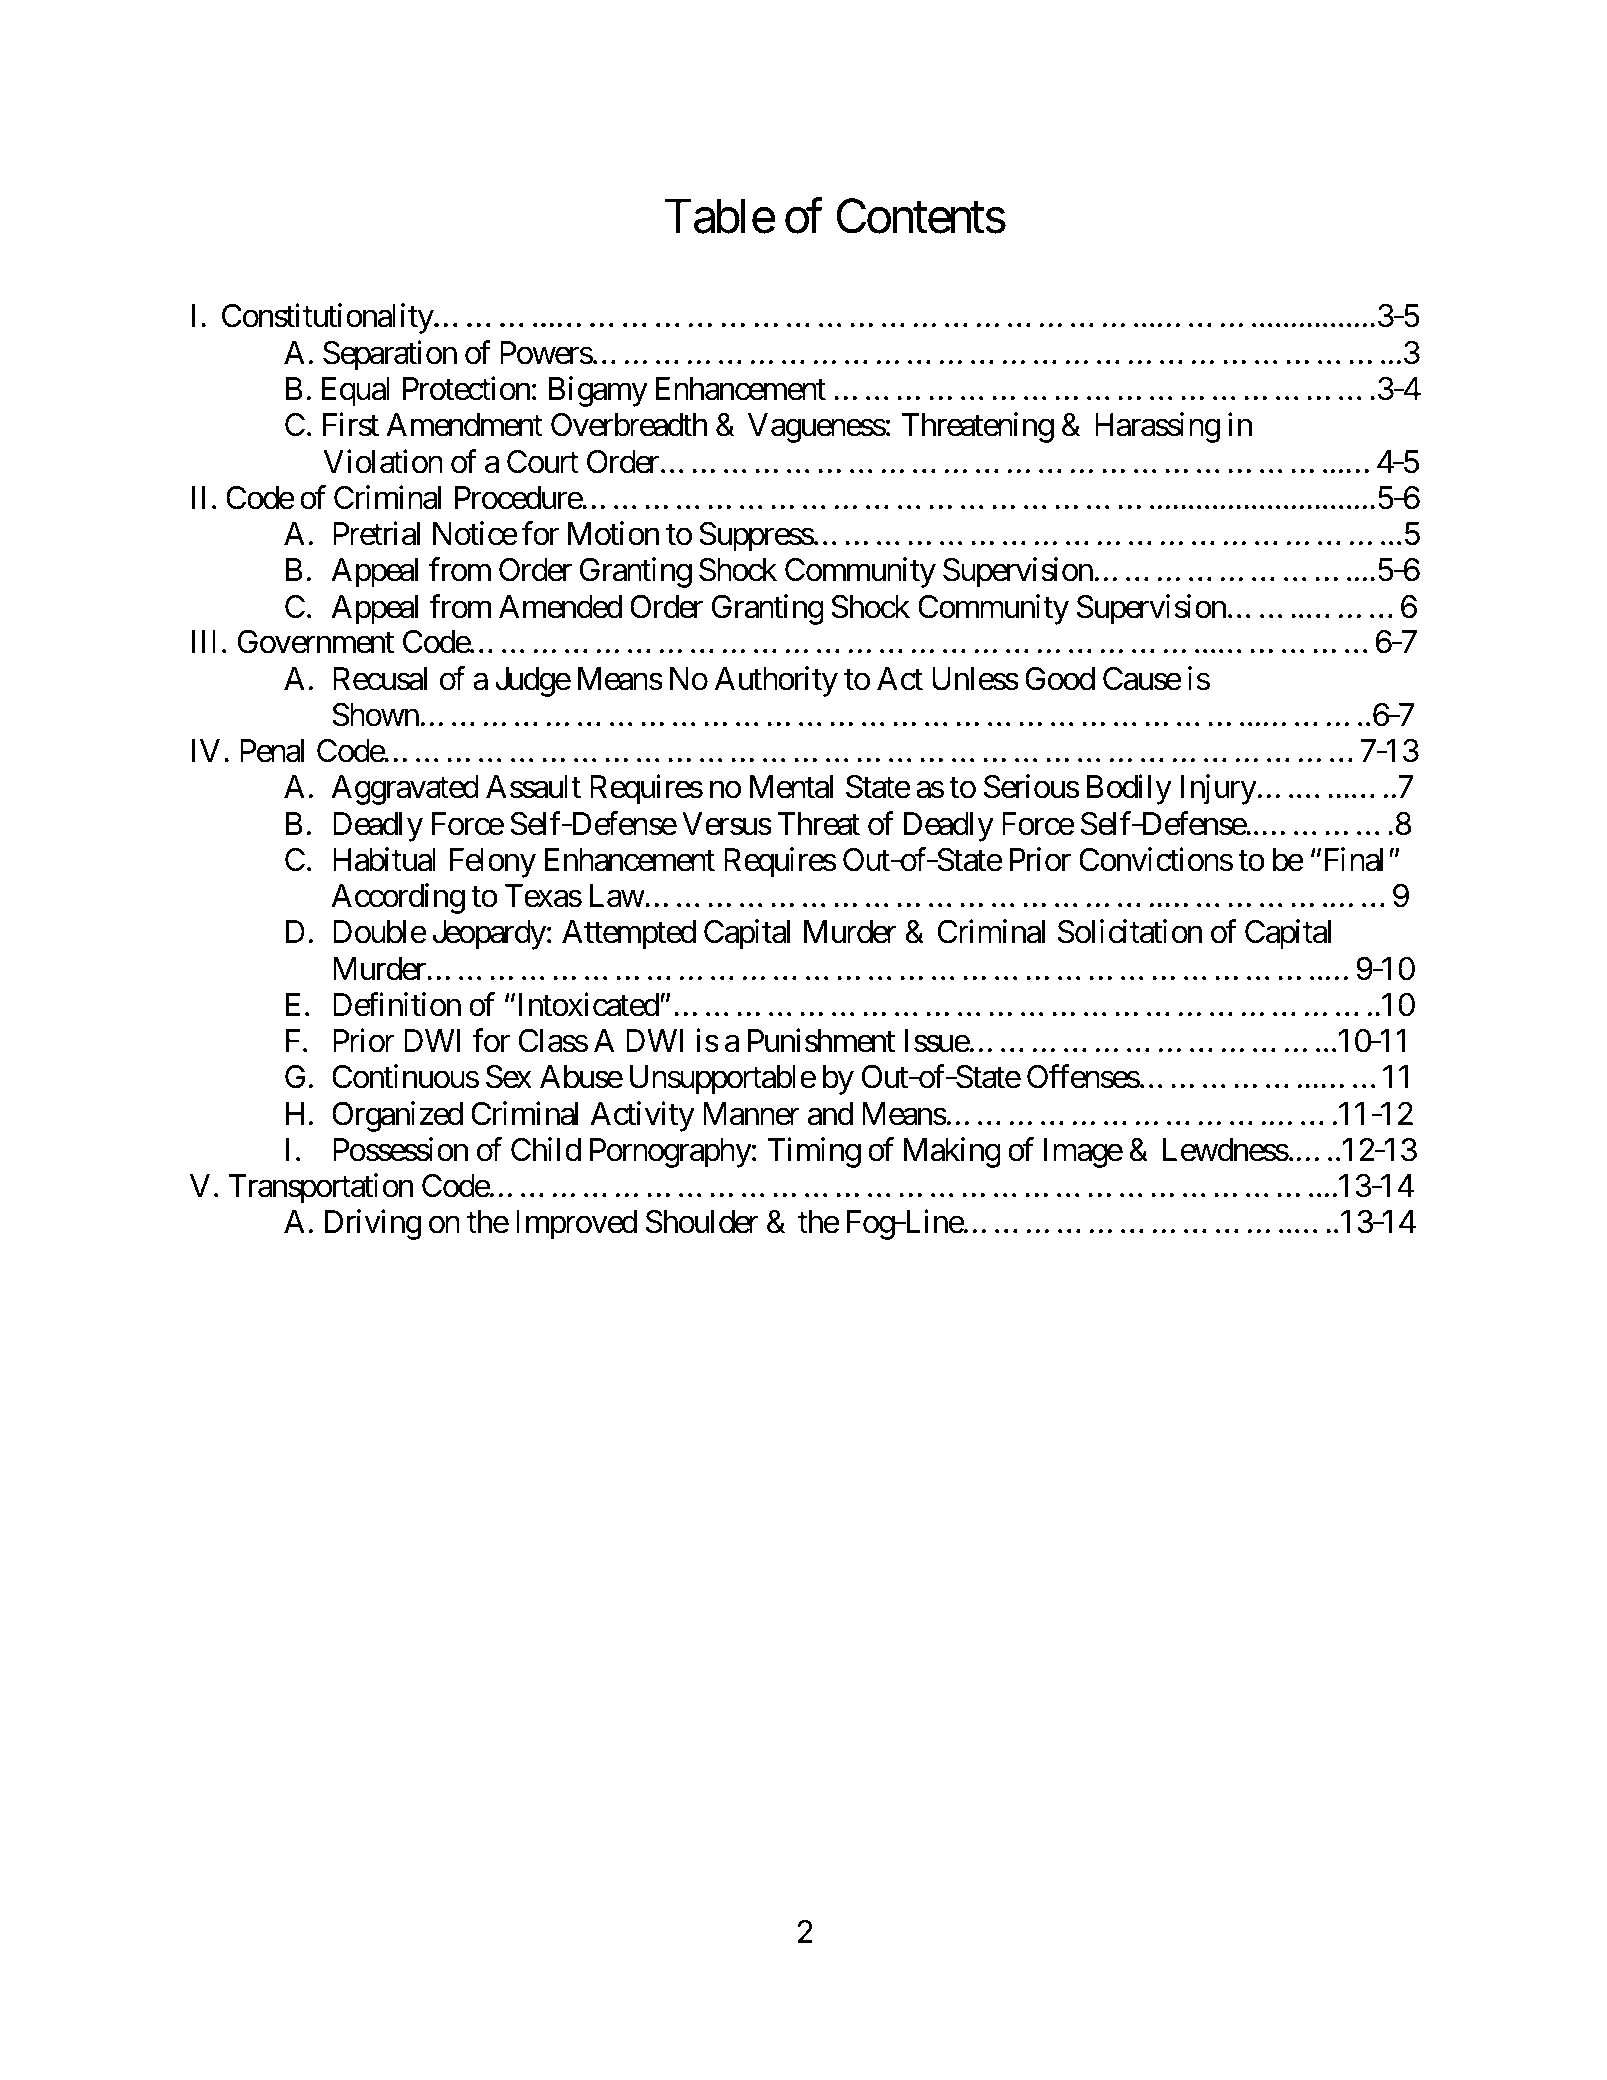 The height and width of the screenshot is (2080, 1607). Describe the element at coordinates (791, 787) in the screenshot. I see `Mental` at that location.
